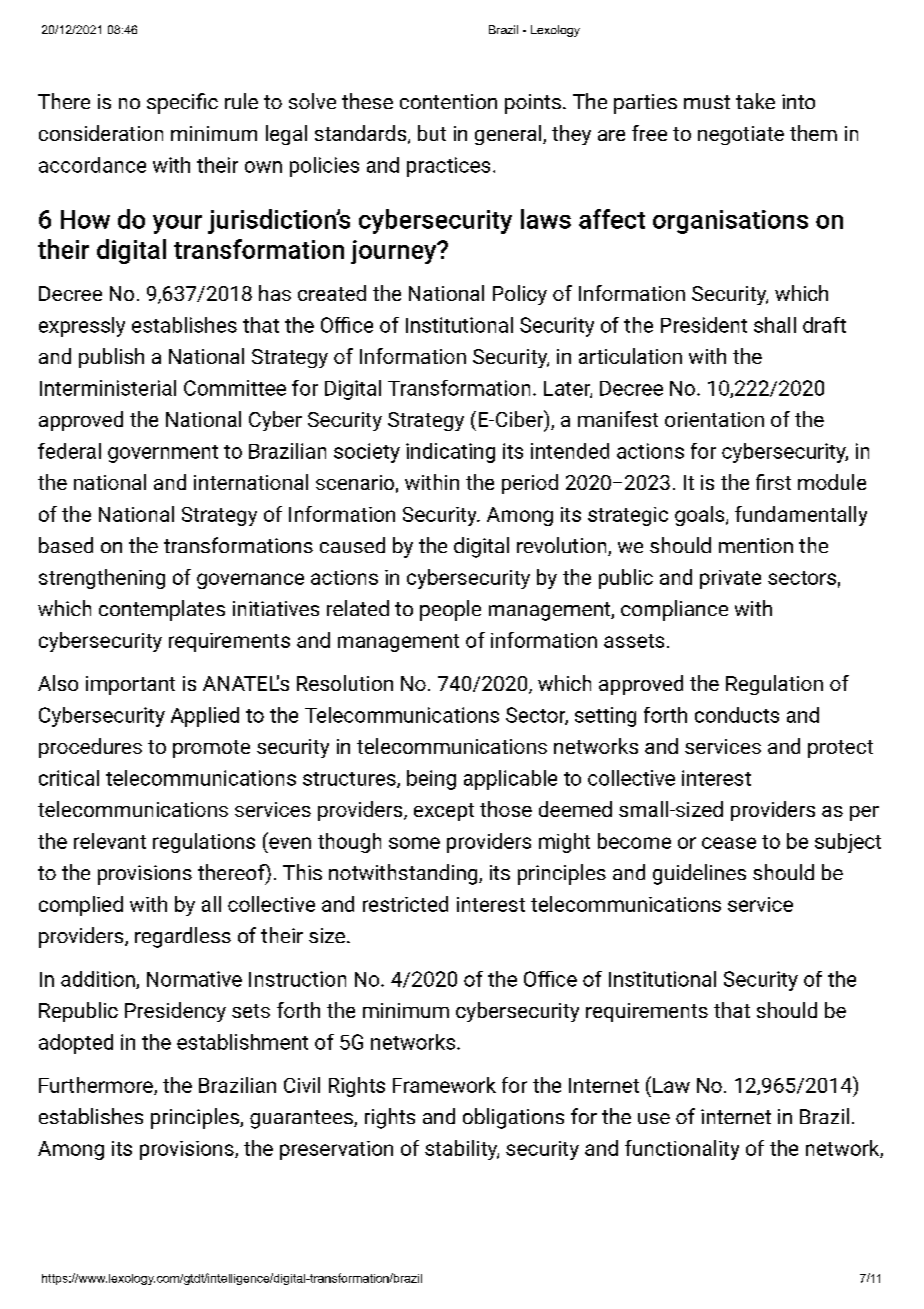 The height and width of the document is (1309, 924). I want to click on consideration, so click(101, 133).
